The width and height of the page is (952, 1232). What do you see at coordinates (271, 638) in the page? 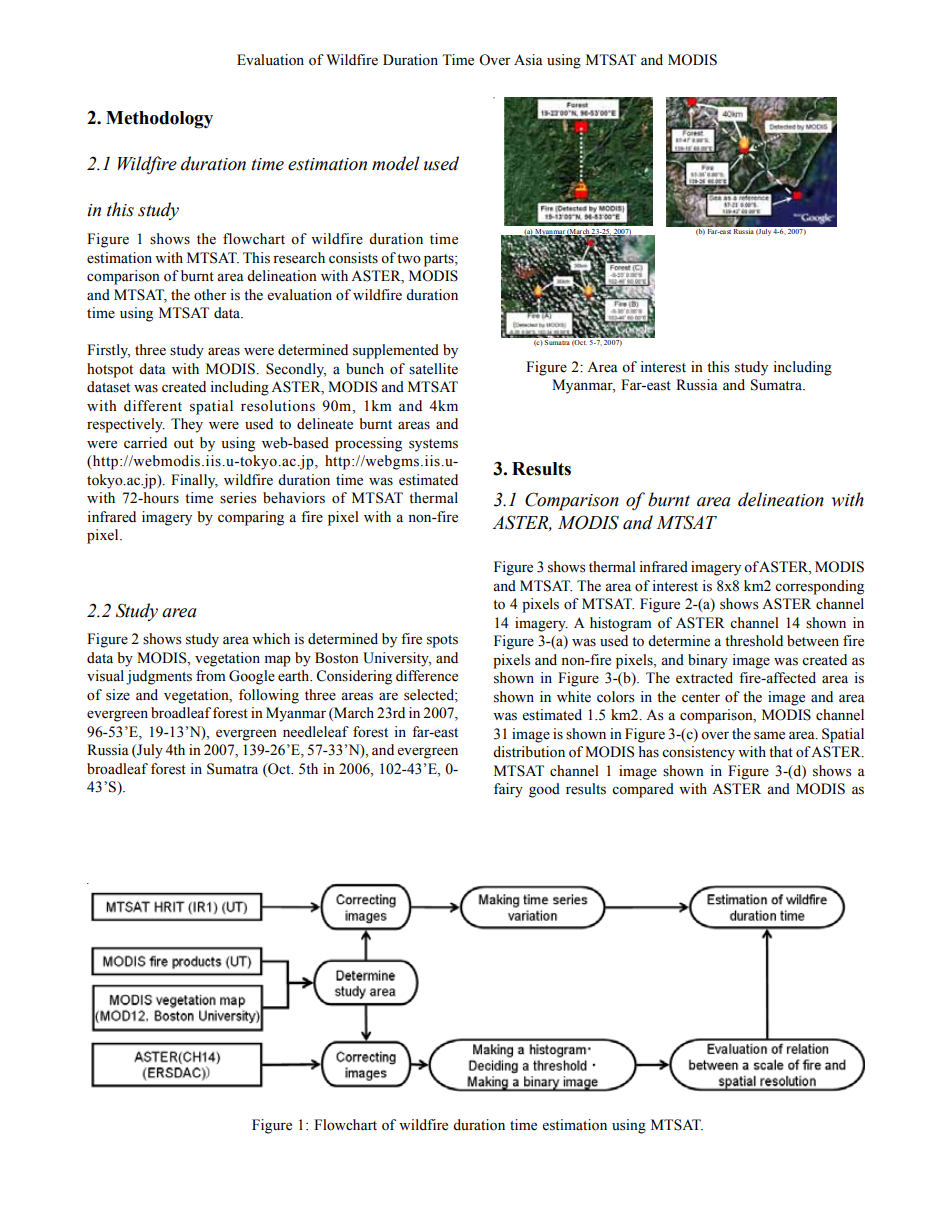
I see `which` at bounding box center [271, 638].
